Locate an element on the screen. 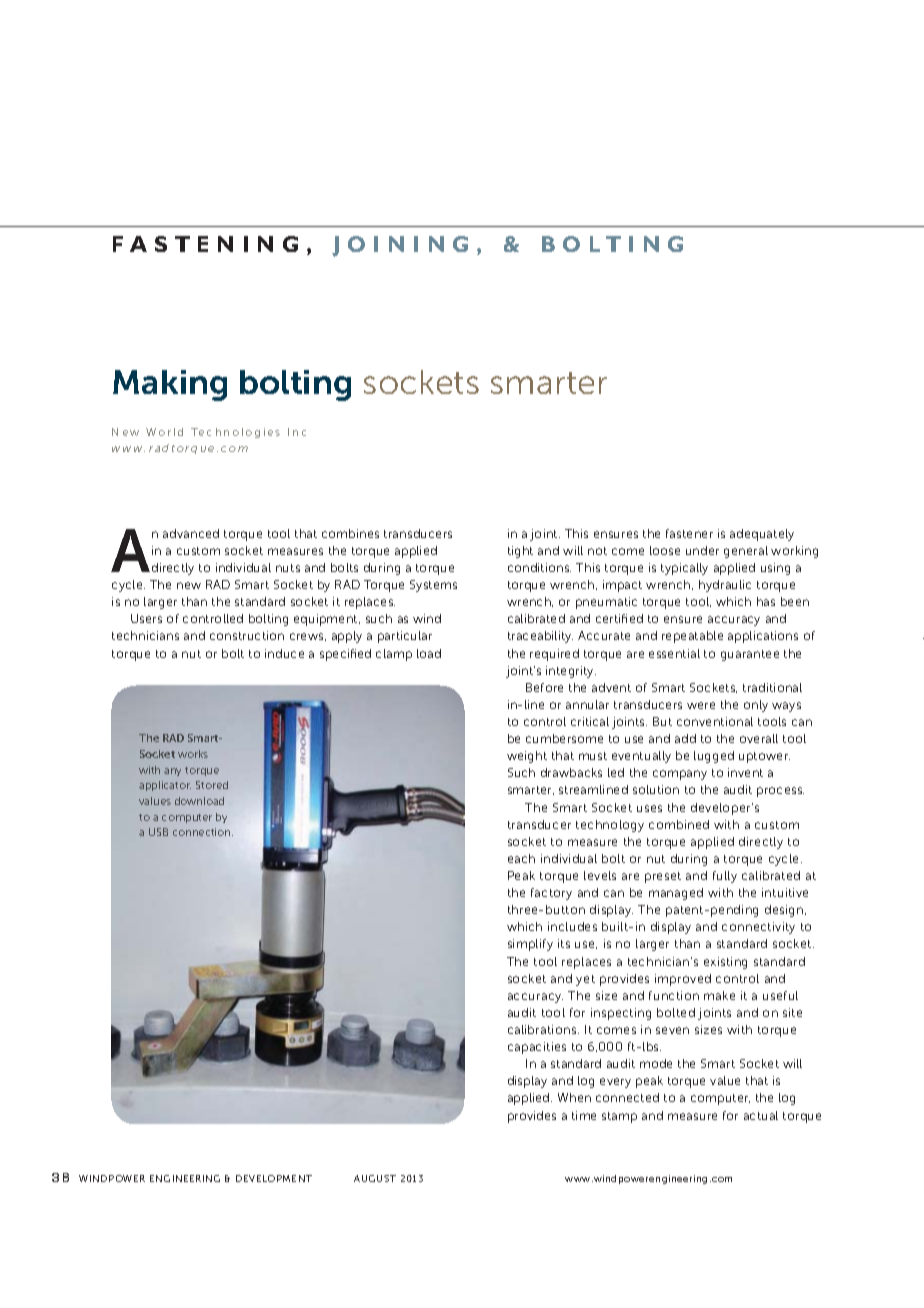 The width and height of the screenshot is (924, 1308). induce is located at coordinates (284, 653).
